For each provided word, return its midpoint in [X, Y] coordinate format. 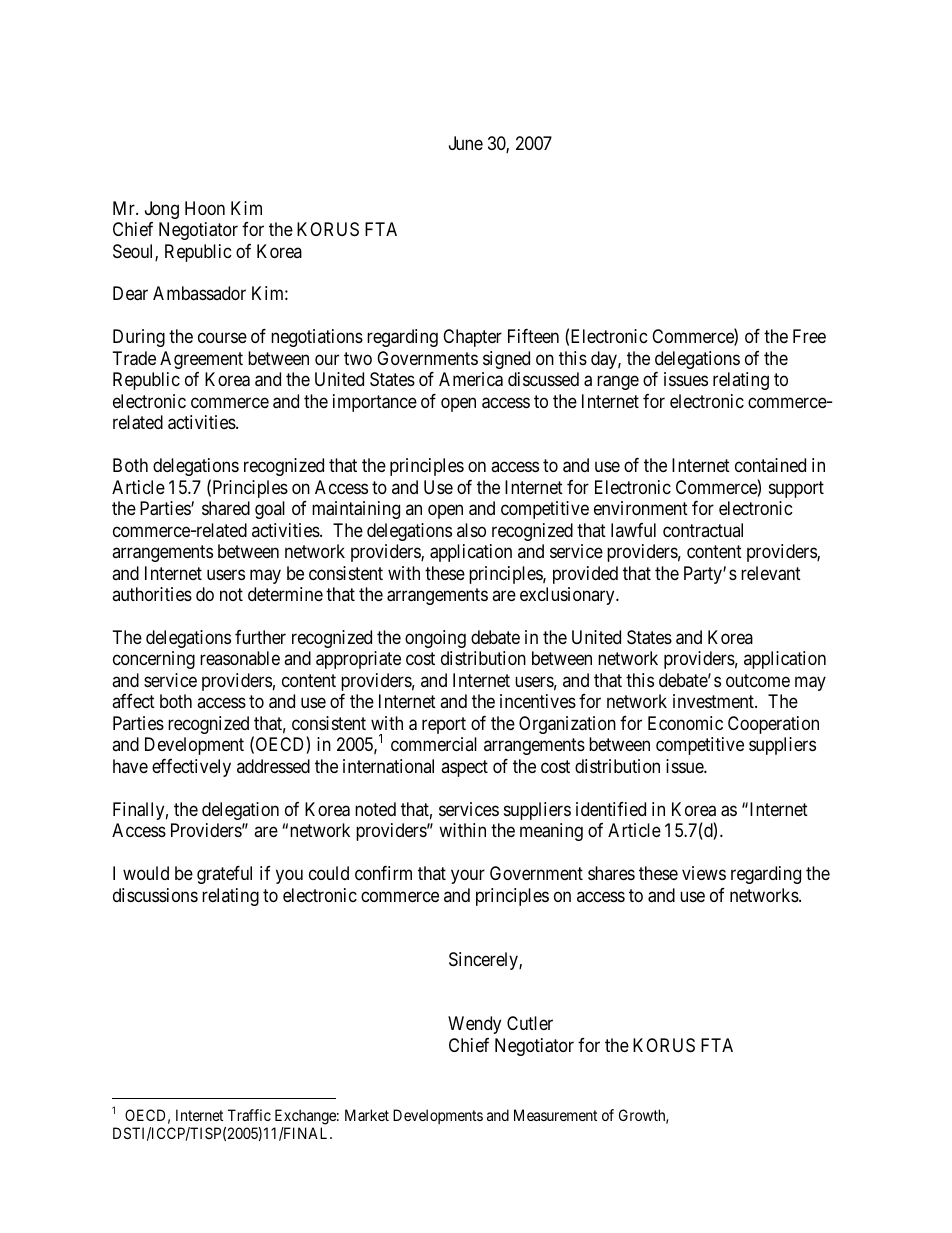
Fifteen [533, 336]
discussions [155, 895]
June [466, 143]
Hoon [205, 208]
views [704, 873]
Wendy [474, 1025]
